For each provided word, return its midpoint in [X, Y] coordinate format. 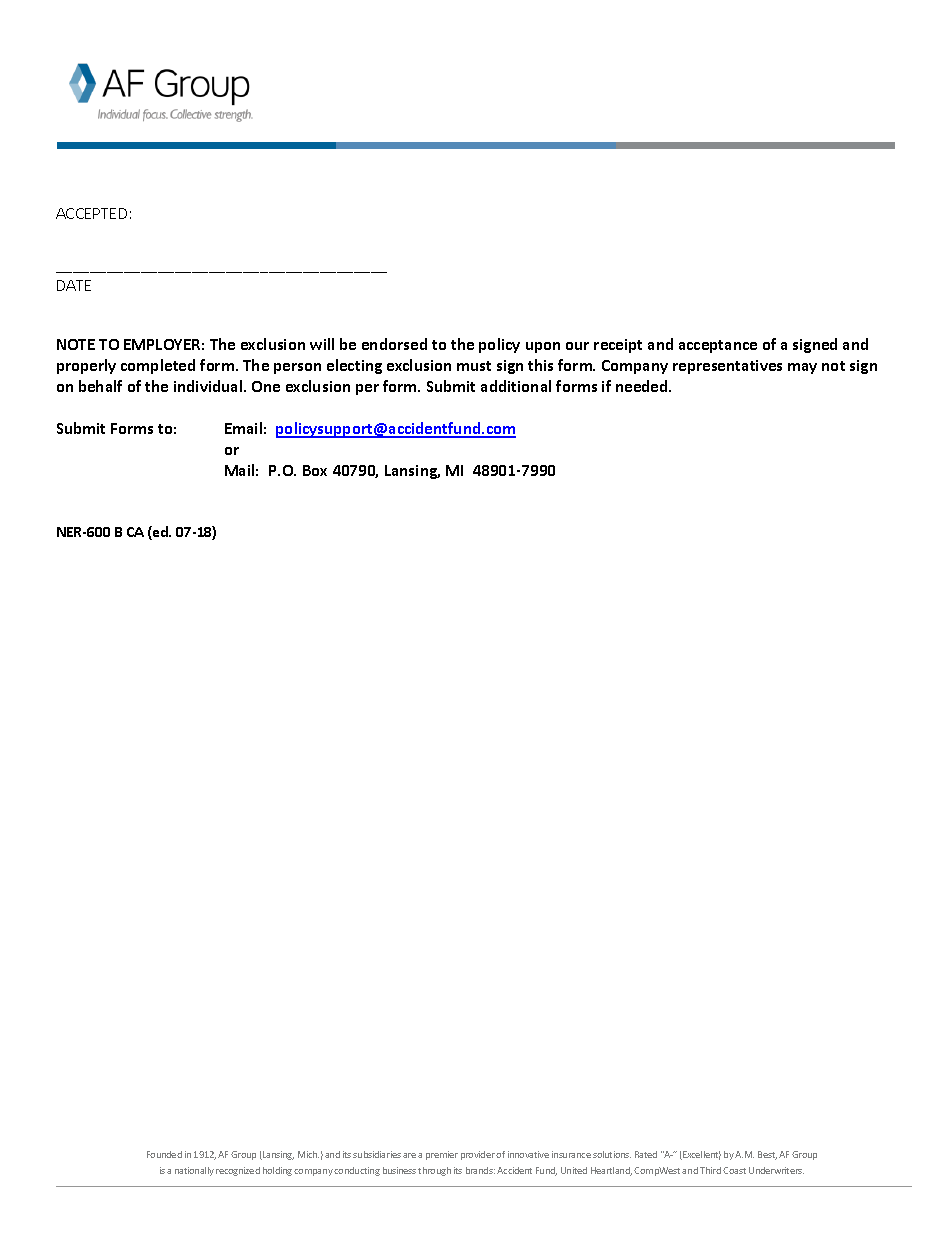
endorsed [394, 344]
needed [643, 386]
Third [710, 1170]
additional [516, 386]
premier [442, 1155]
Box [315, 470]
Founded [164, 1154]
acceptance [718, 346]
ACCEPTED [91, 213]
